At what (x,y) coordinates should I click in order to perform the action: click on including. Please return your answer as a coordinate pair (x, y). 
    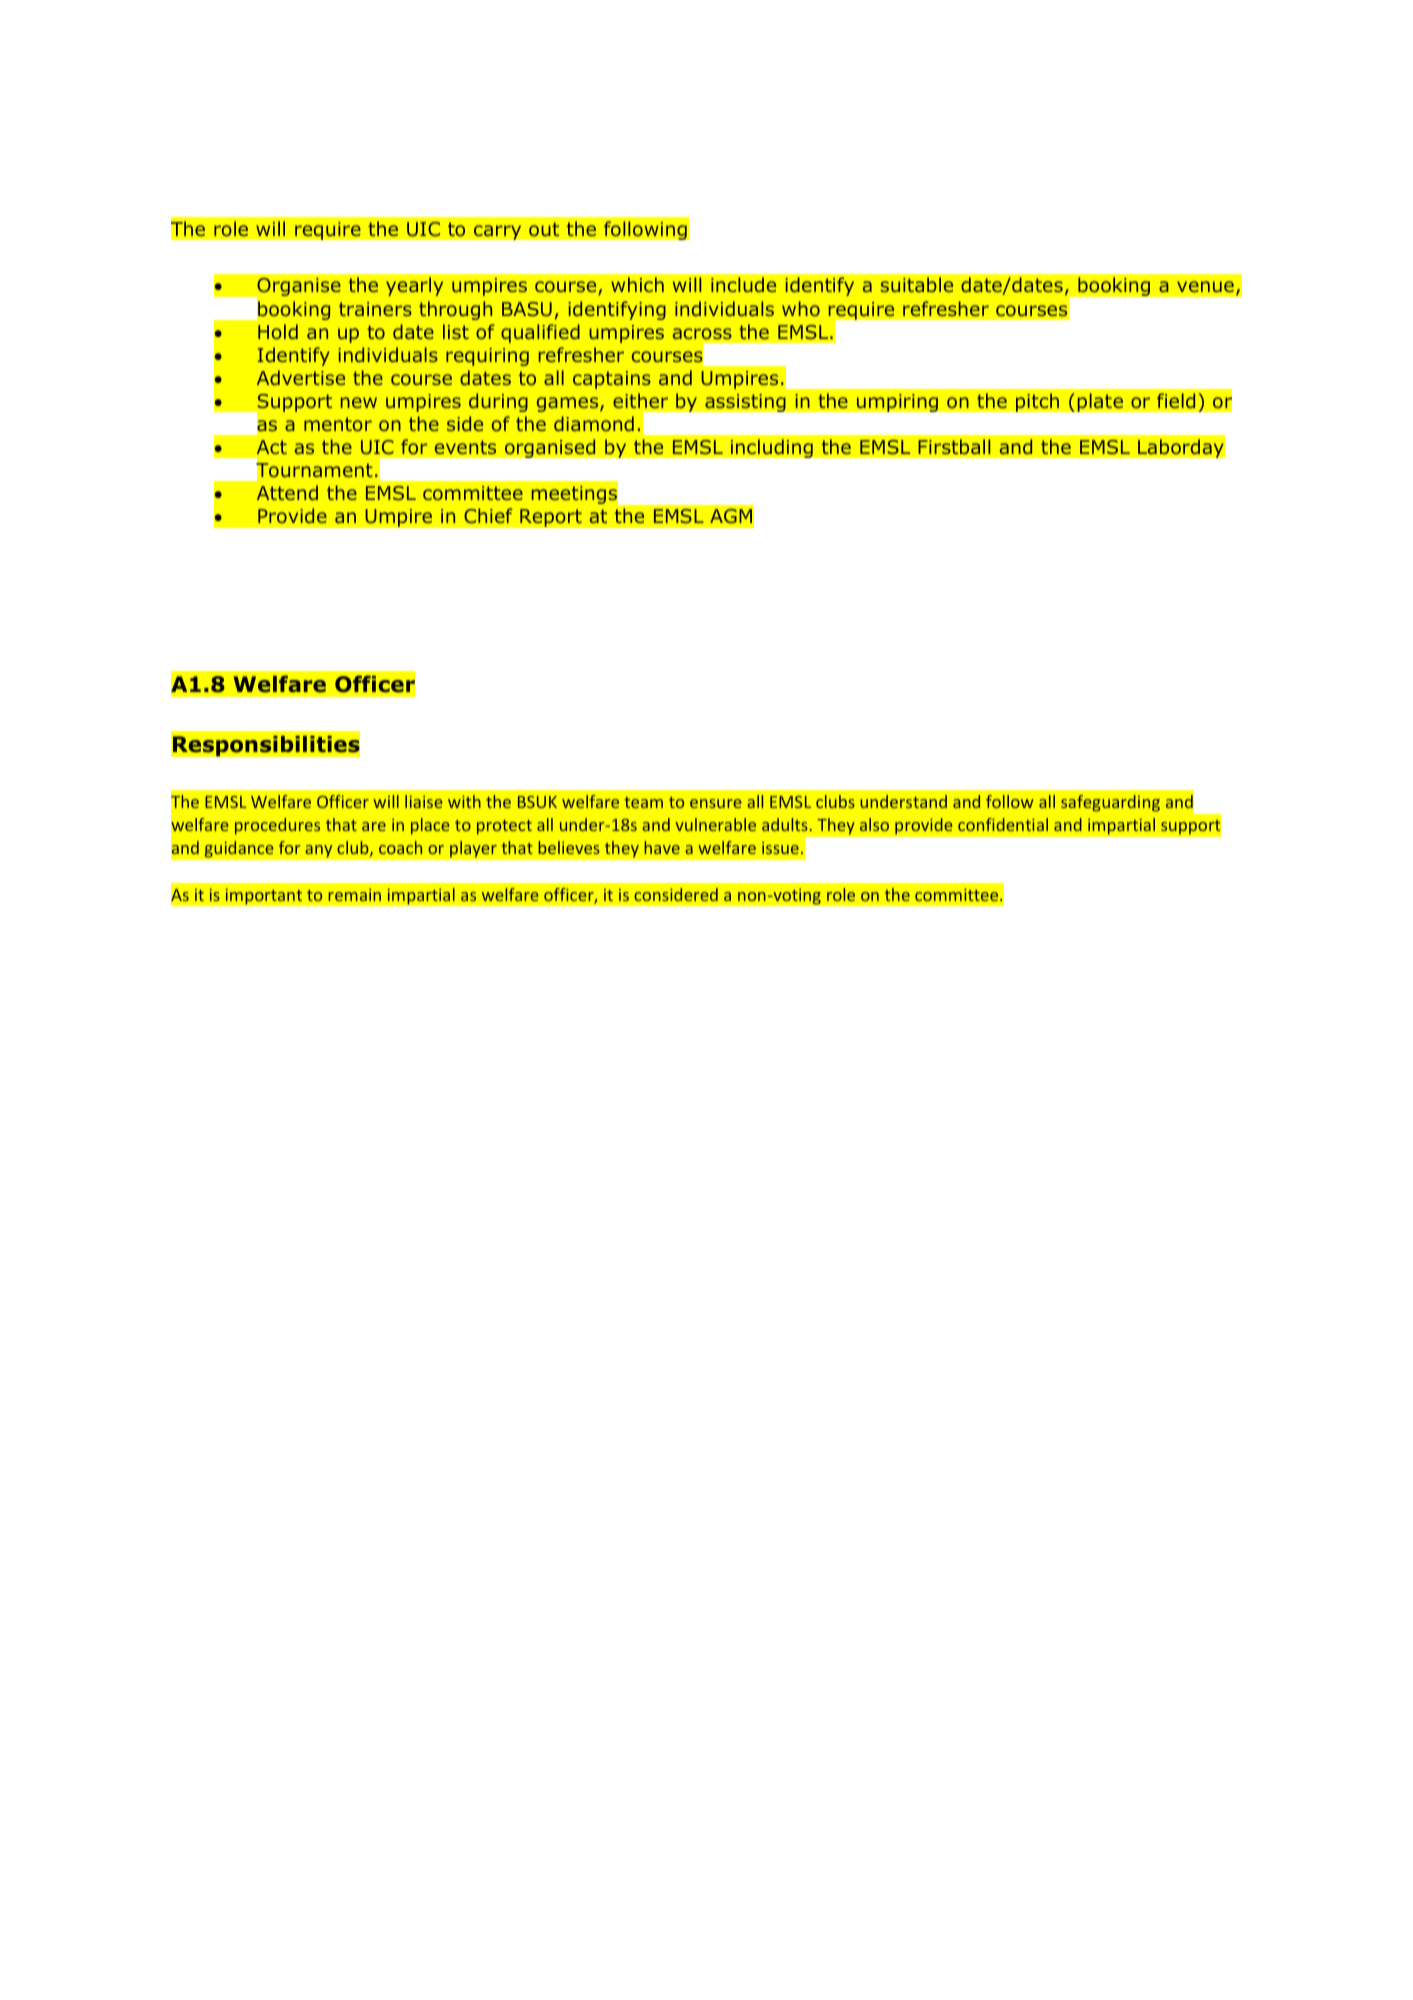
    Looking at the image, I should click on (771, 448).
